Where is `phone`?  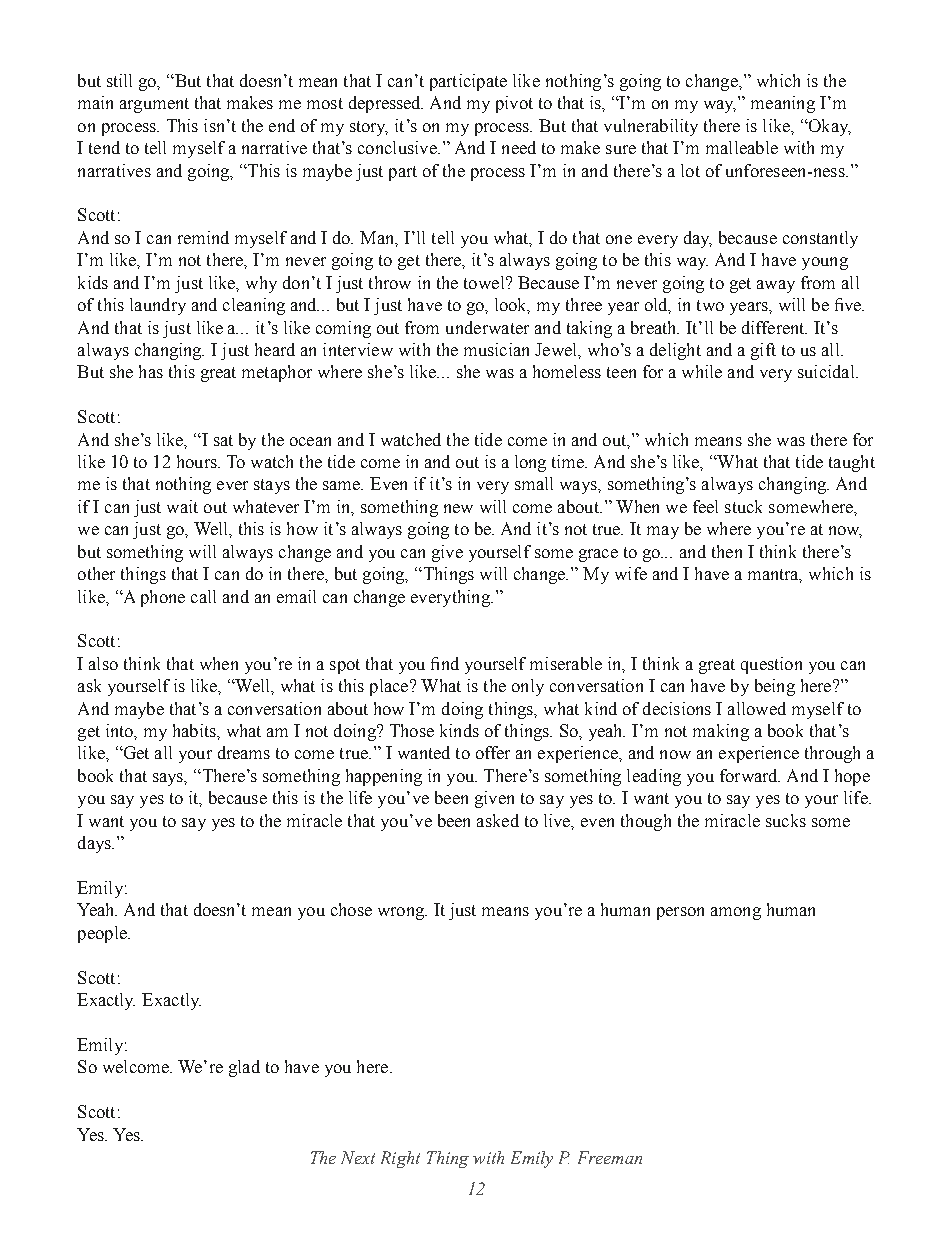 phone is located at coordinates (163, 598).
